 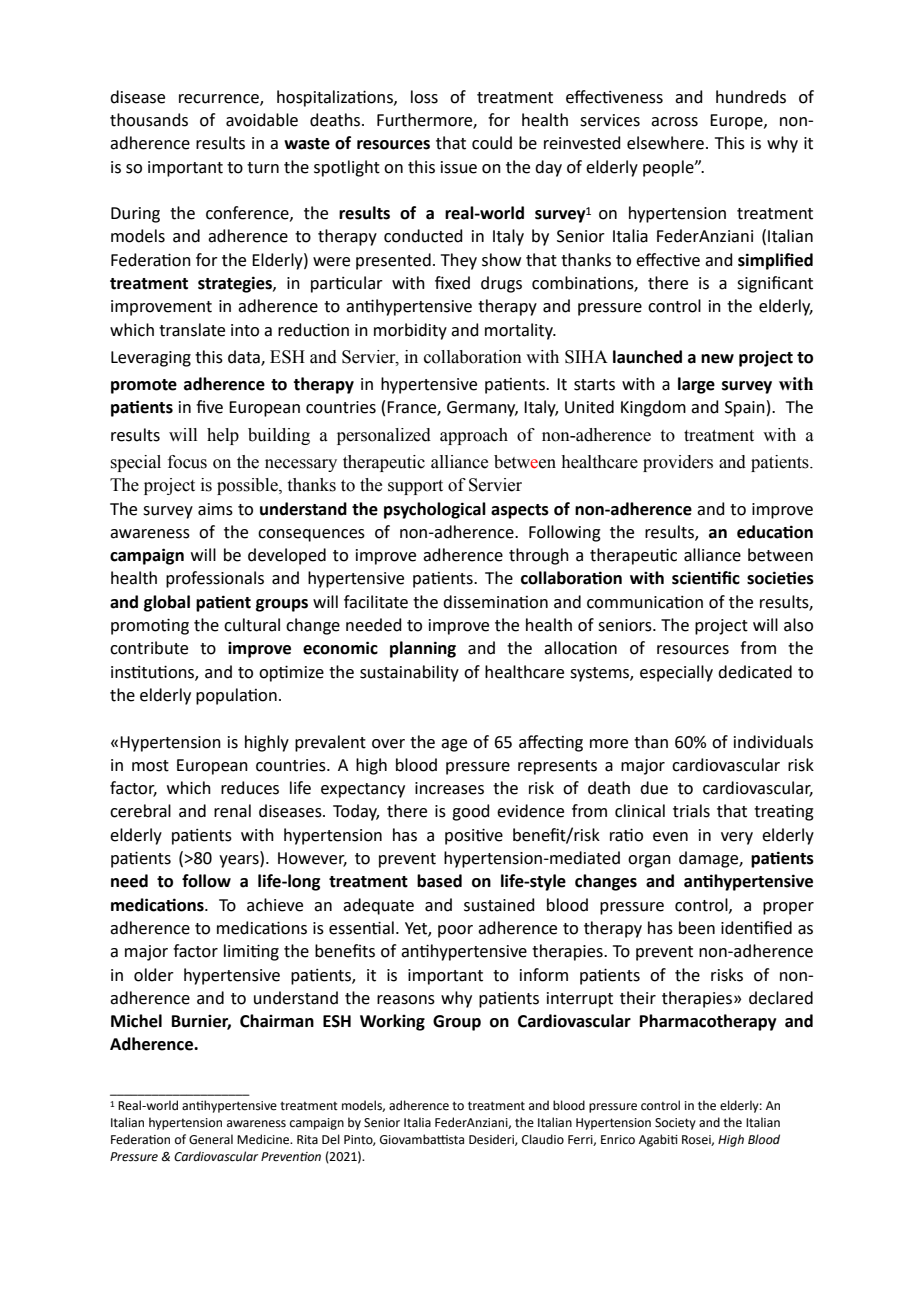 I want to click on could, so click(x=492, y=143).
